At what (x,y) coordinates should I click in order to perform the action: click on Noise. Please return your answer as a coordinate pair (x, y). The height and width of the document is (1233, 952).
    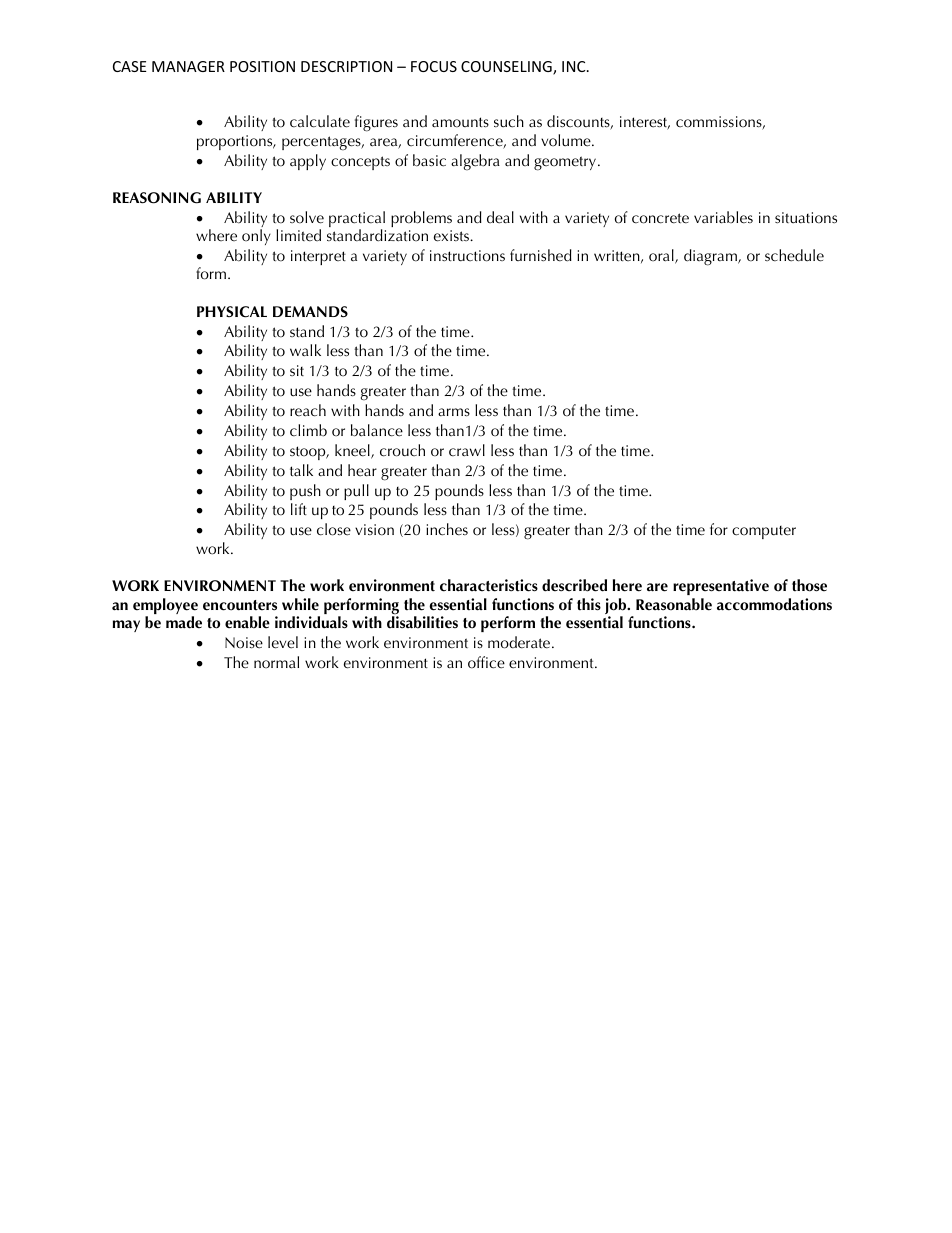
    Looking at the image, I should click on (244, 643).
